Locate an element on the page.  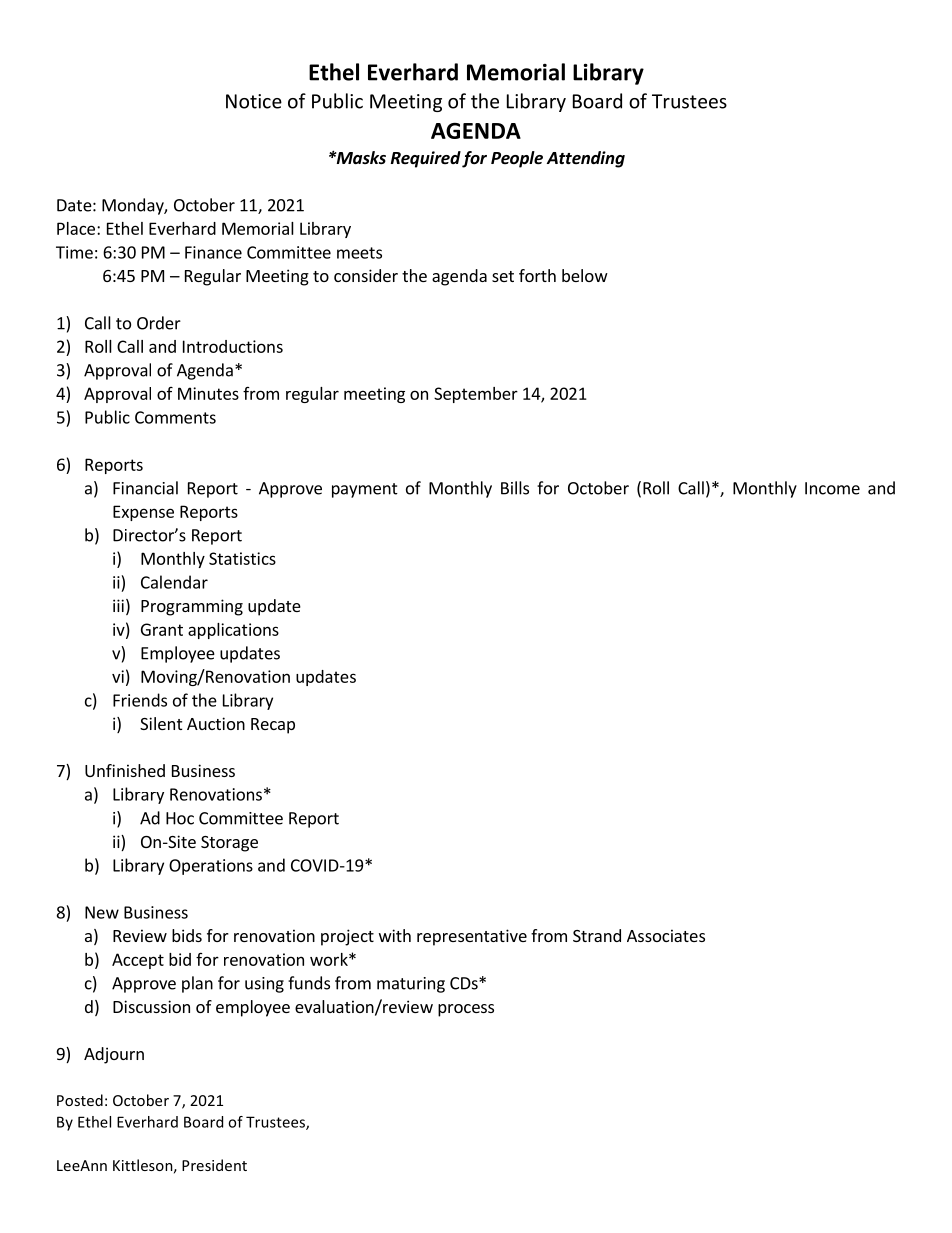
process is located at coordinates (466, 1010).
